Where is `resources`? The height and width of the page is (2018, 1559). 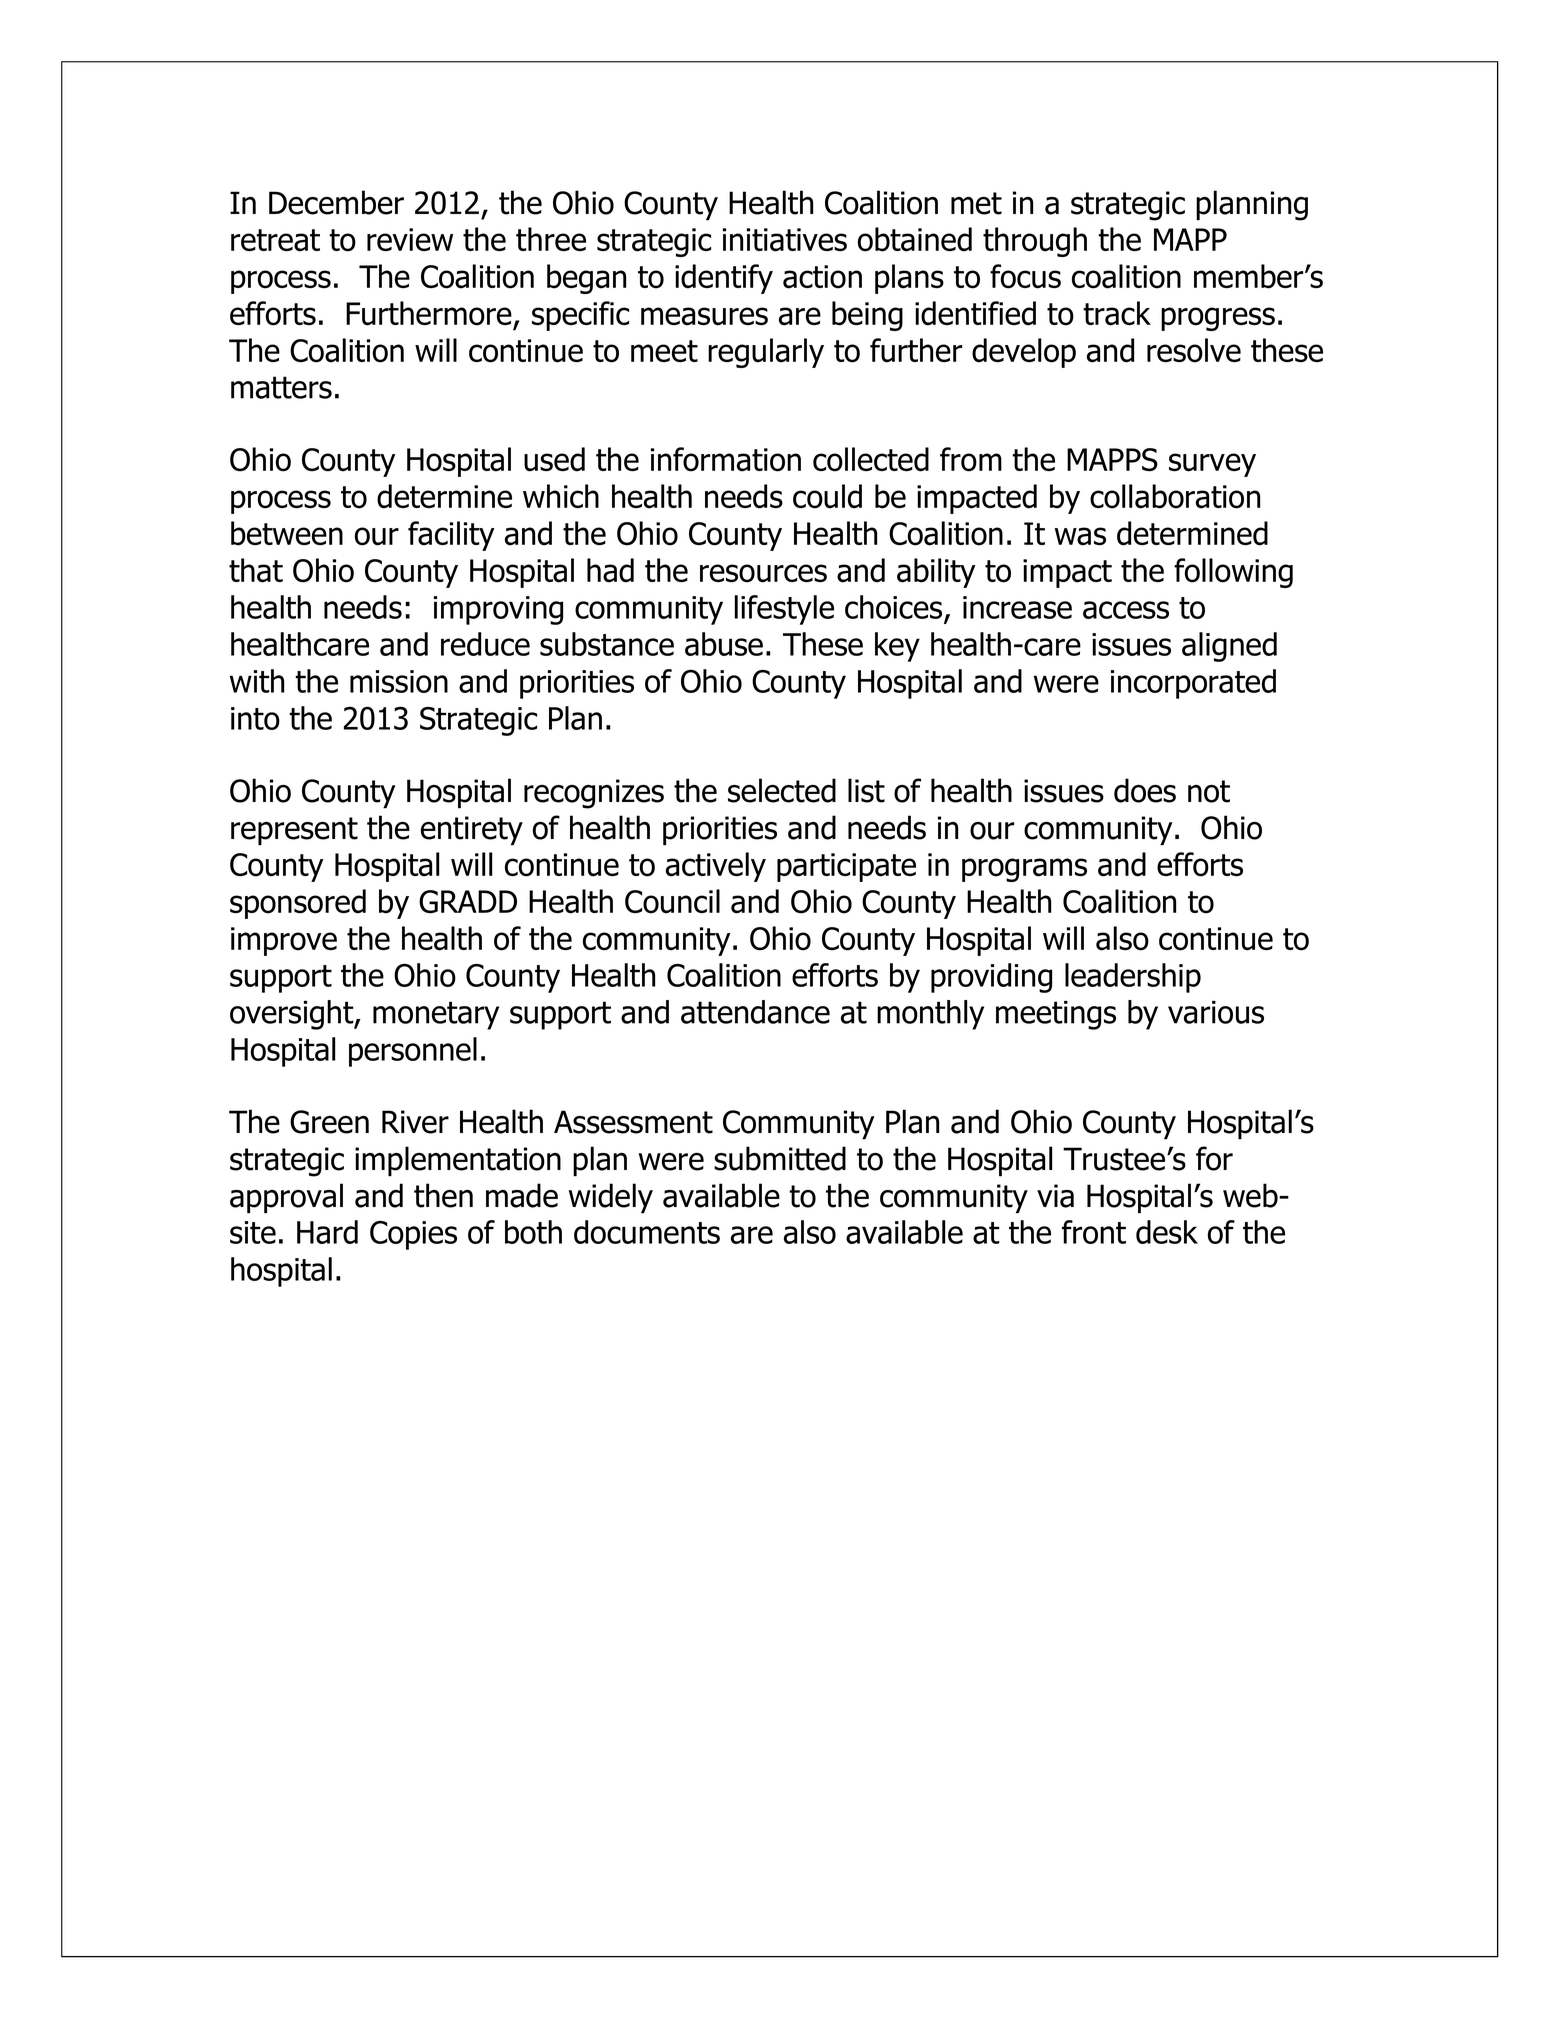
resources is located at coordinates (763, 573).
